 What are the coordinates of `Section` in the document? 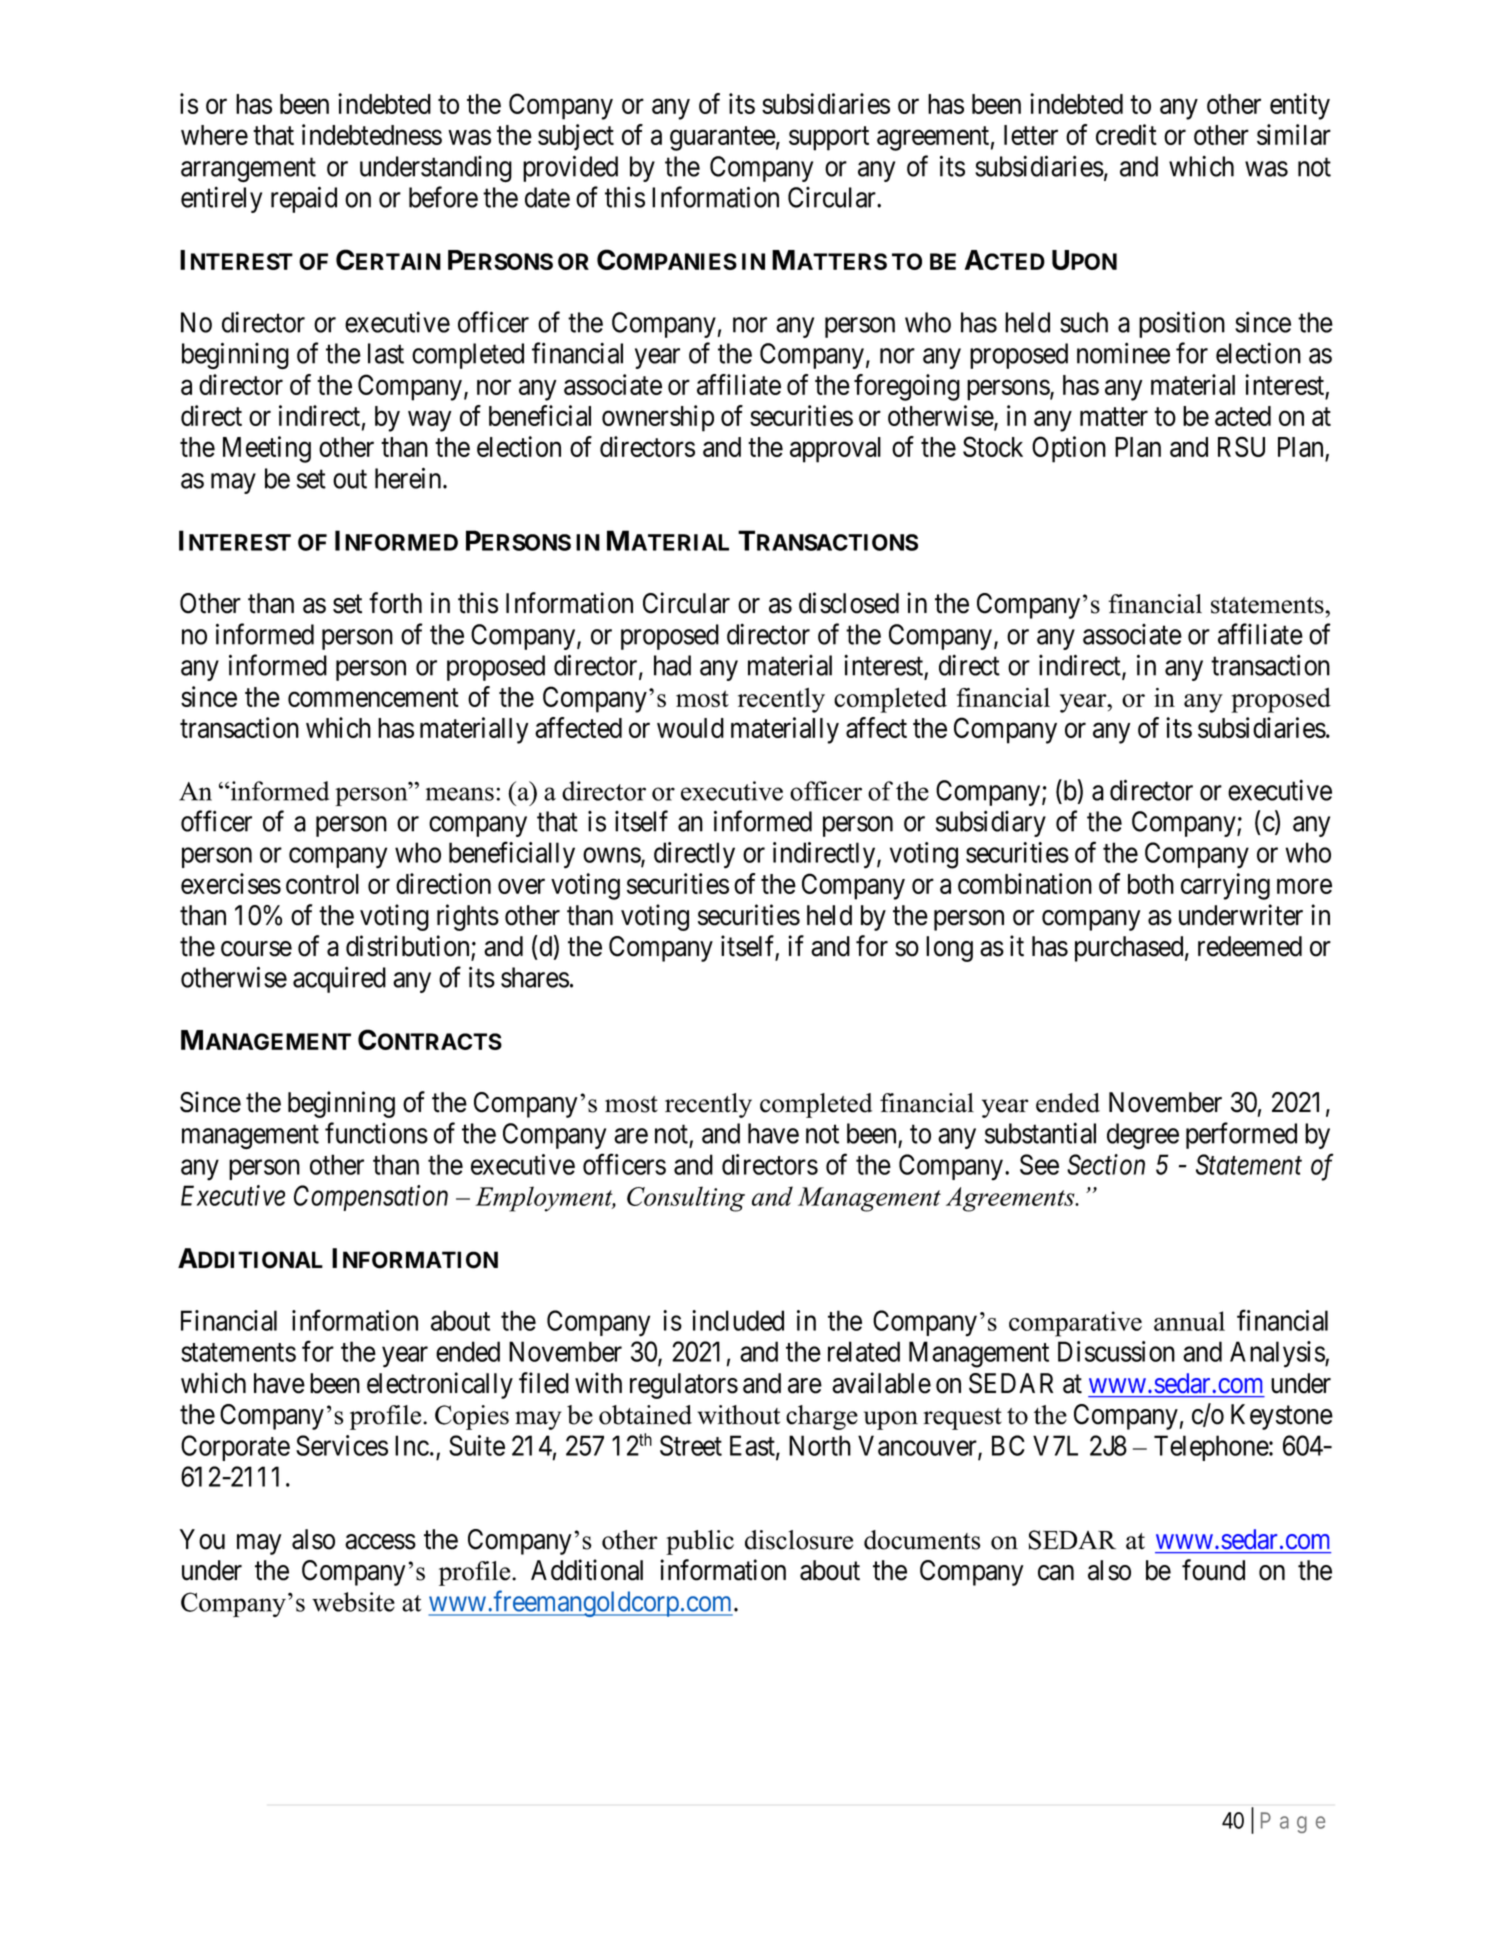 It's located at (1106, 1164).
